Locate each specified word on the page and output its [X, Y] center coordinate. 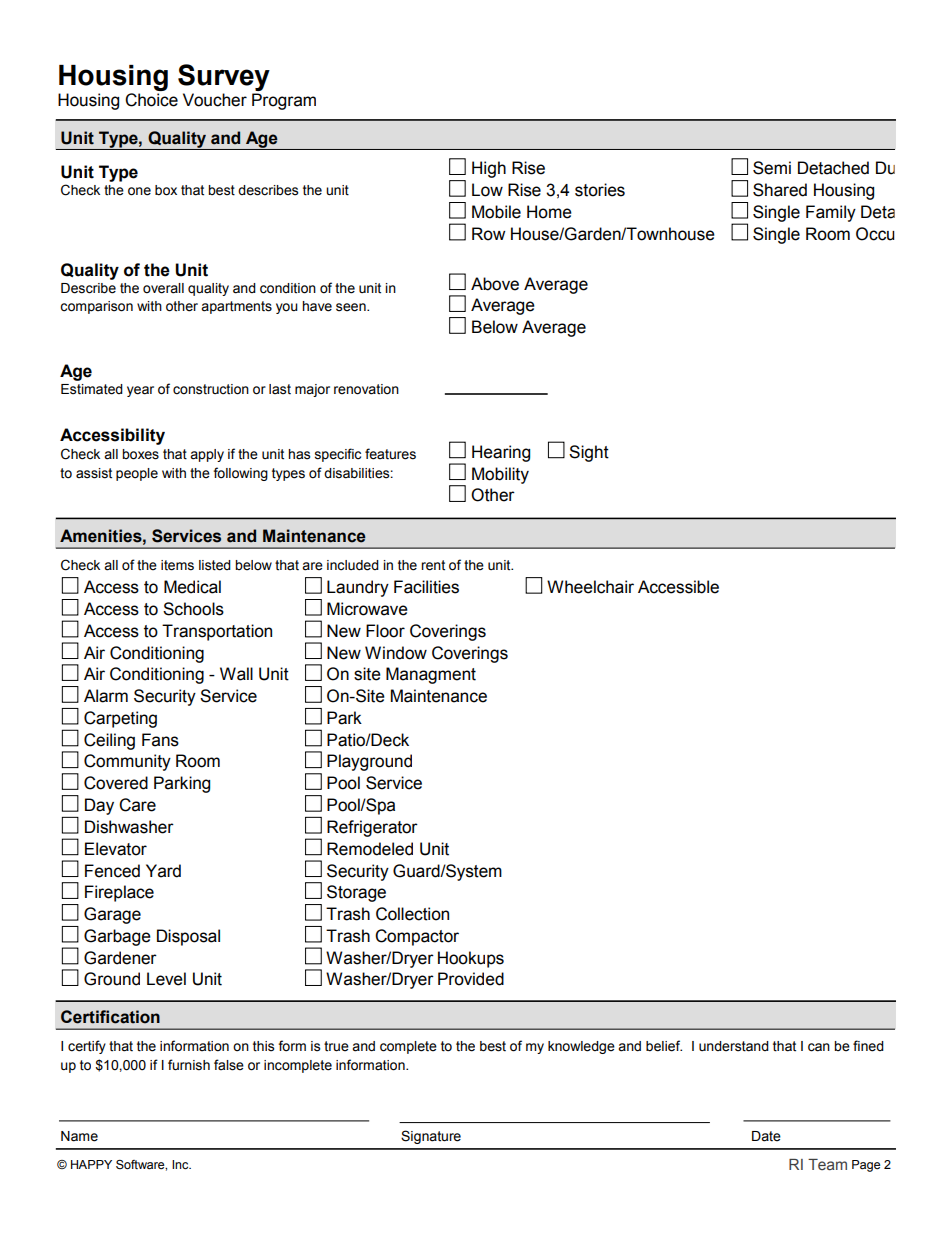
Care [137, 805]
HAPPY [91, 1164]
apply [207, 455]
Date [766, 1136]
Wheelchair [590, 587]
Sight [589, 453]
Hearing [501, 453]
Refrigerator [372, 828]
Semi [772, 168]
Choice [151, 100]
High [489, 169]
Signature [431, 1137]
